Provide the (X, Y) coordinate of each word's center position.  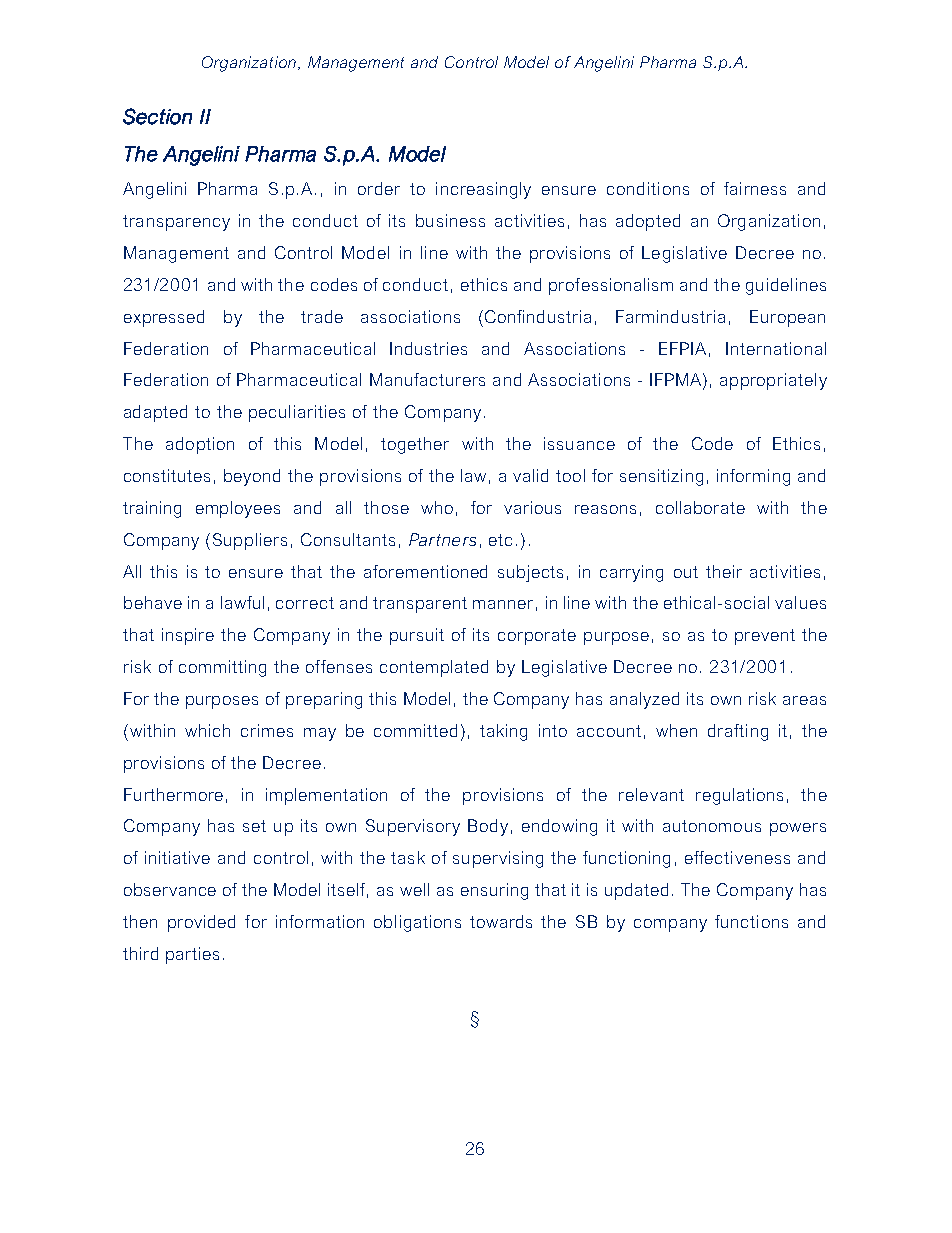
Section (157, 116)
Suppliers (250, 541)
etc (500, 540)
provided (201, 923)
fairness (755, 188)
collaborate (700, 507)
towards (501, 921)
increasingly (483, 190)
